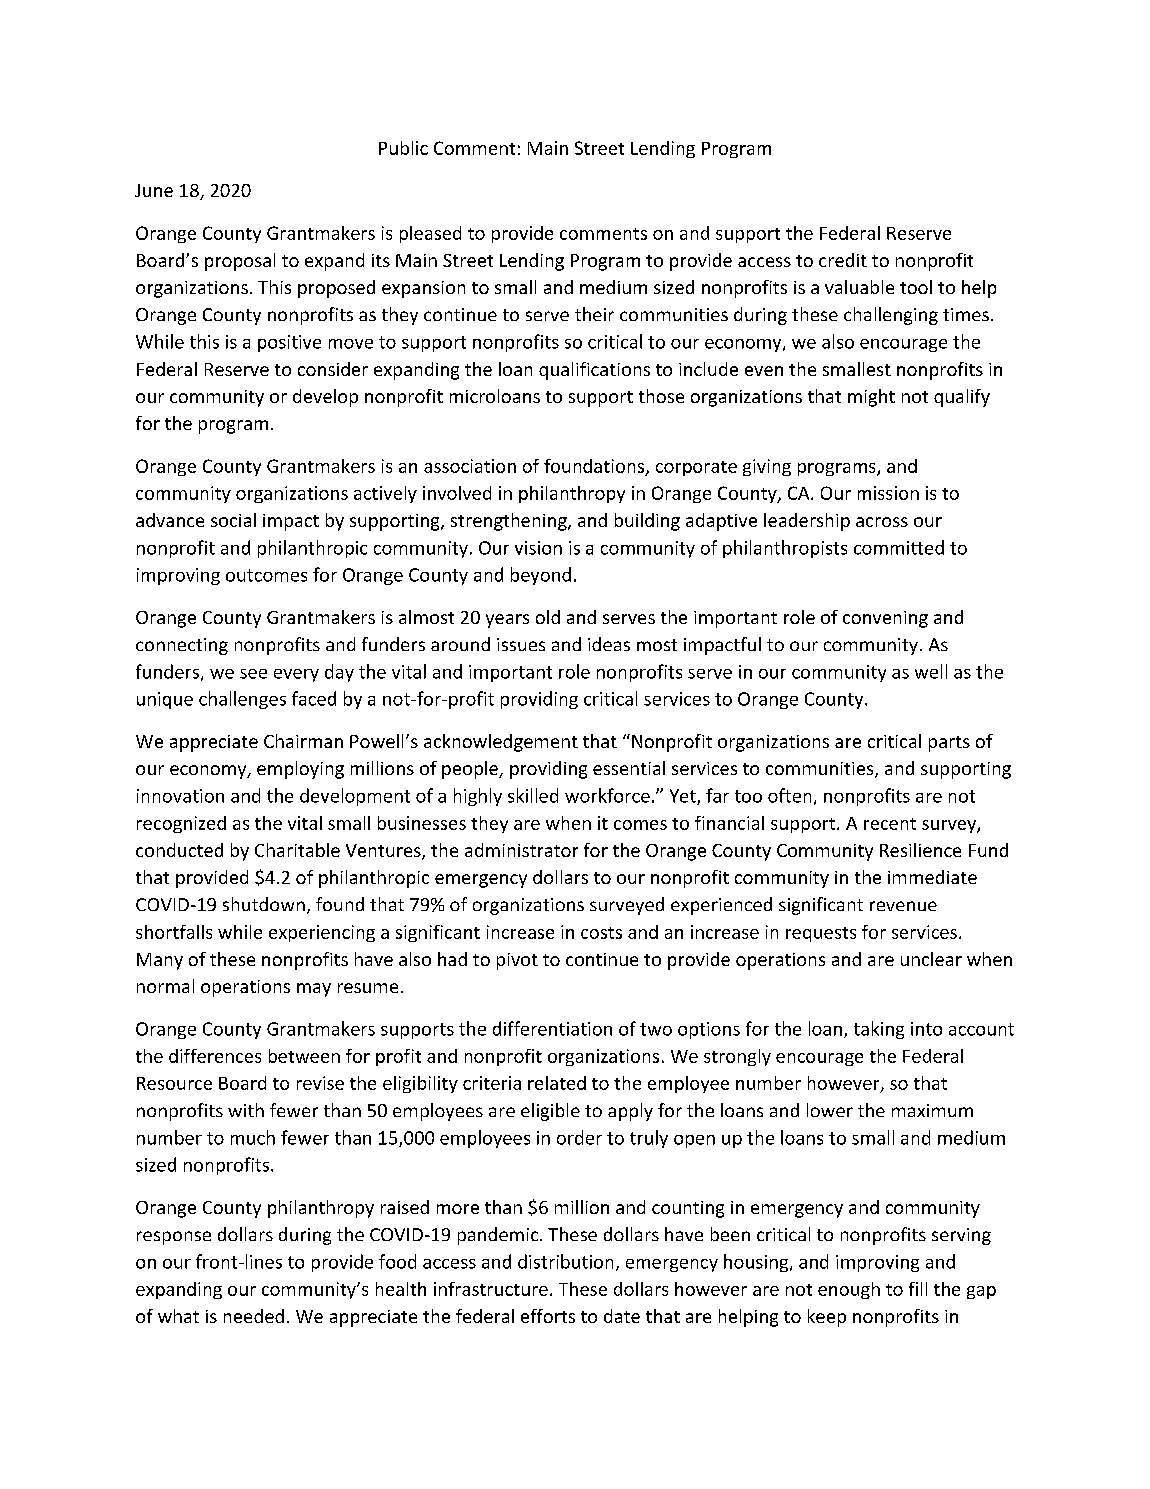 Image resolution: width=1150 pixels, height=1489 pixels. What do you see at coordinates (849, 1290) in the image?
I see `enough` at bounding box center [849, 1290].
